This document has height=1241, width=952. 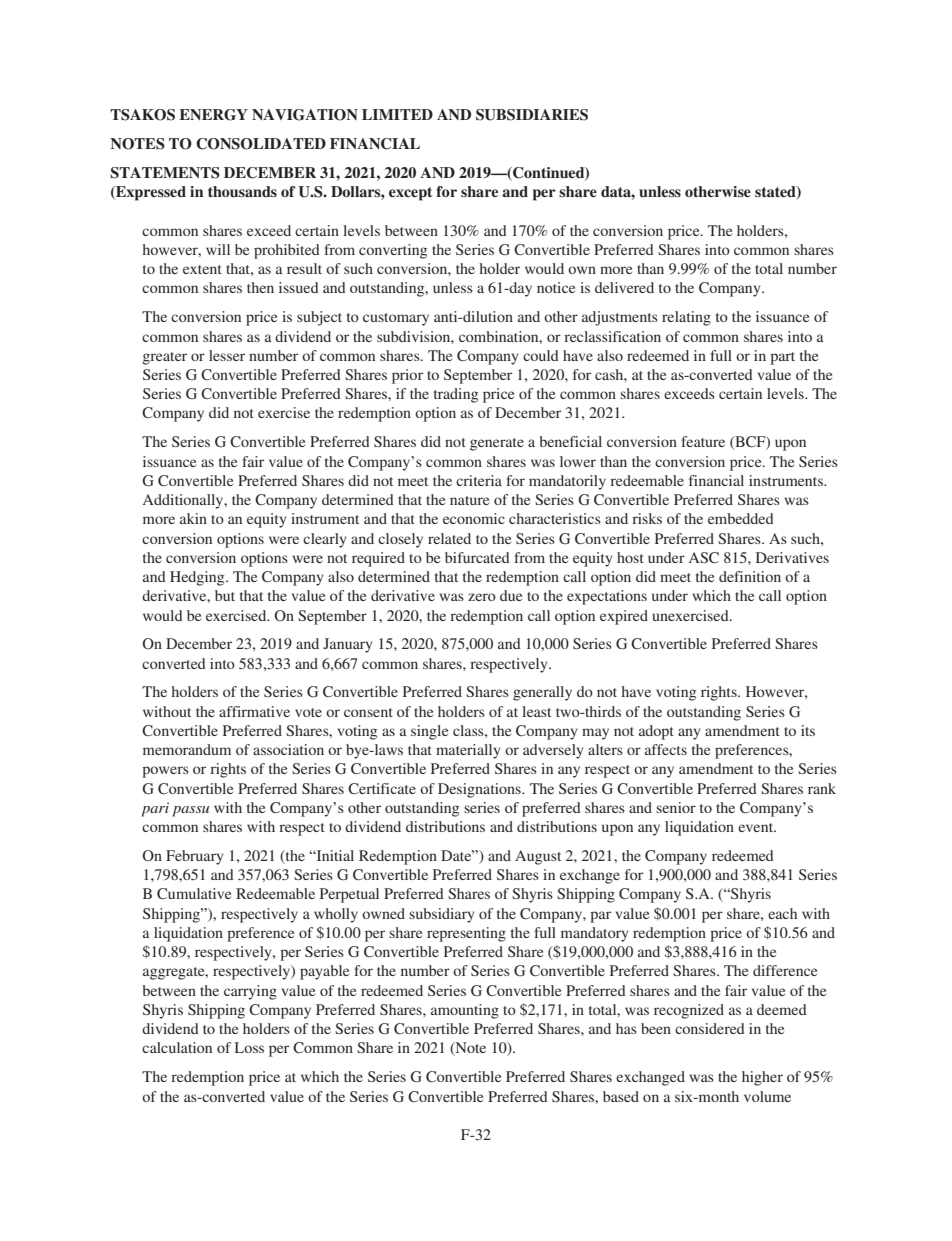 I want to click on materially, so click(x=468, y=751).
